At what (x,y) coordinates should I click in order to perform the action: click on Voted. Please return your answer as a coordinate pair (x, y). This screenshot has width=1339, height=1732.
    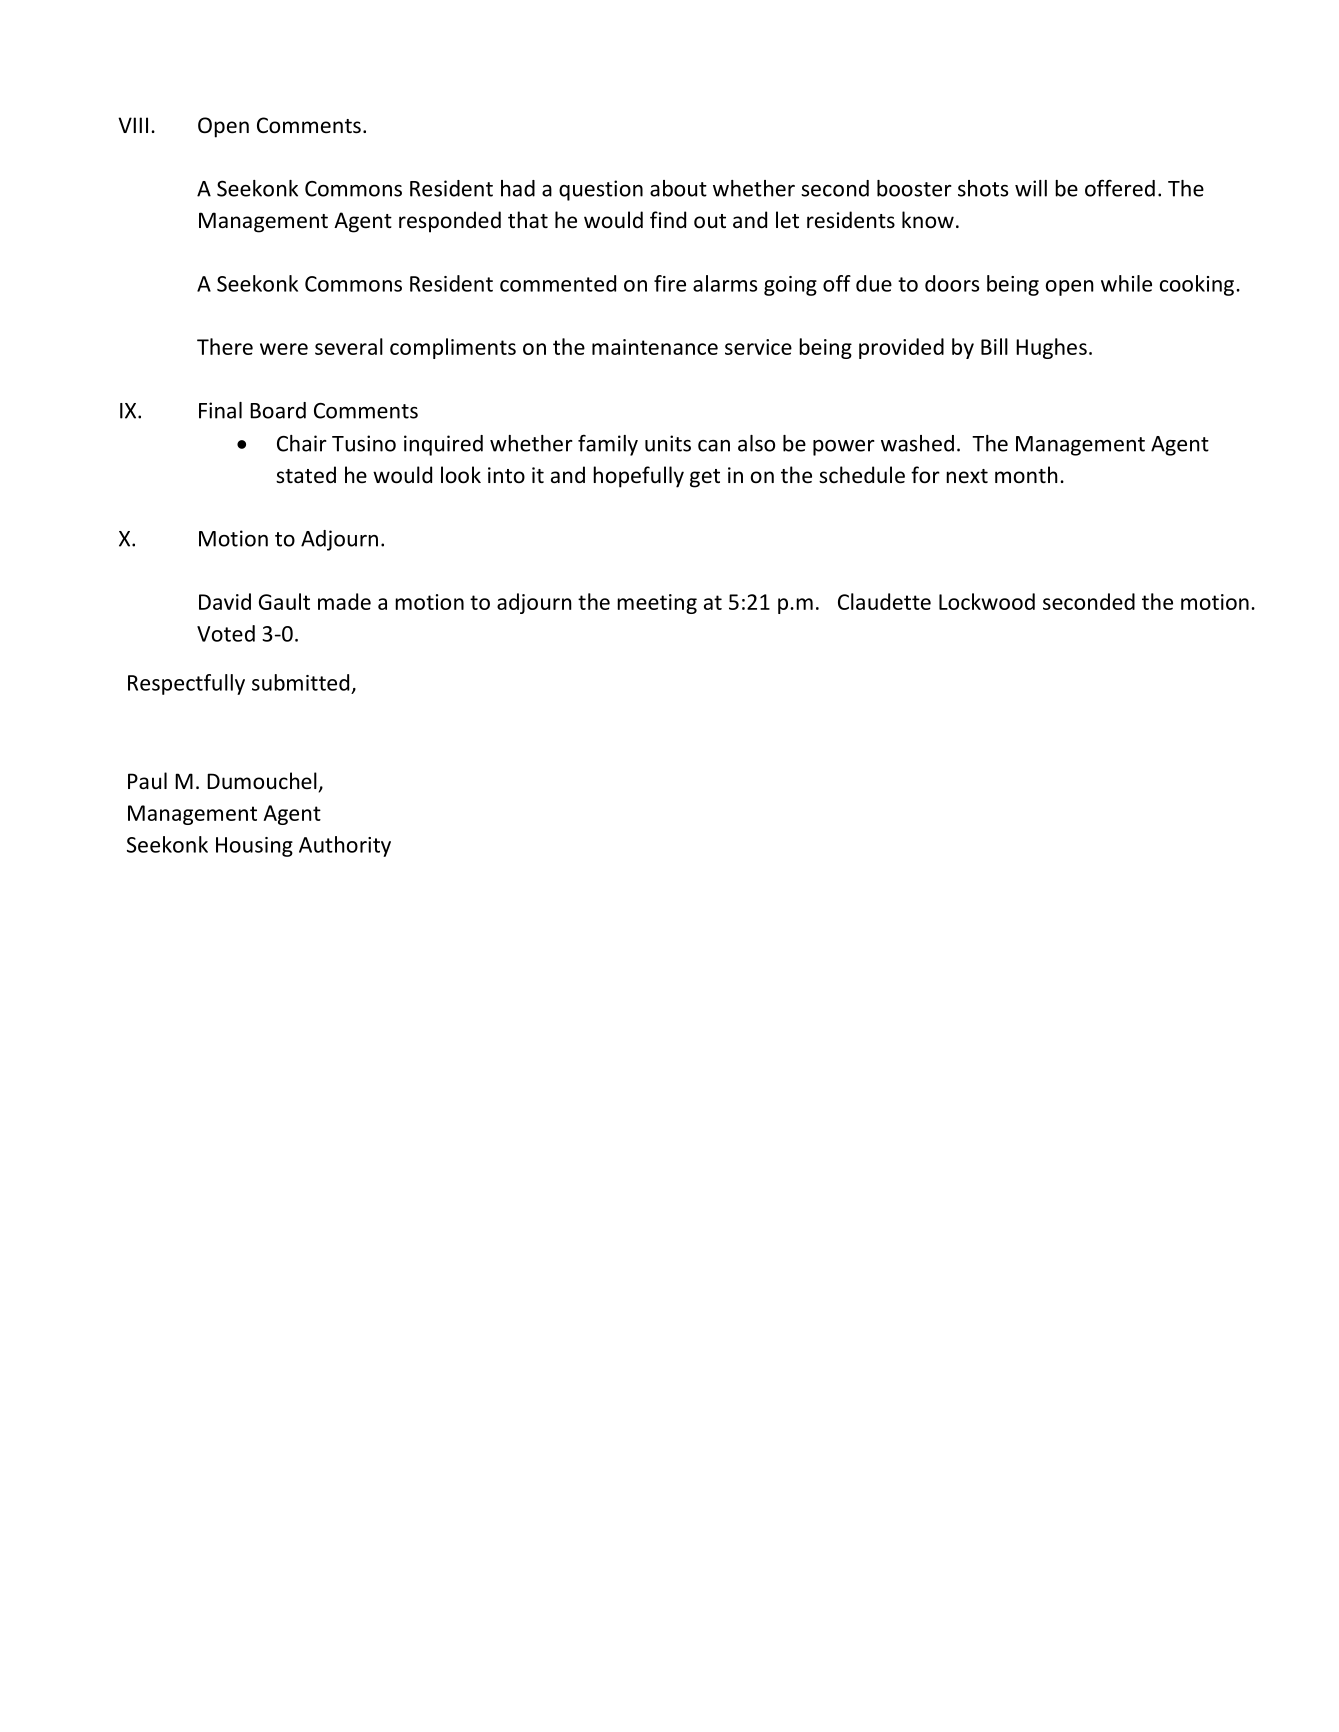
    Looking at the image, I should click on (226, 633).
